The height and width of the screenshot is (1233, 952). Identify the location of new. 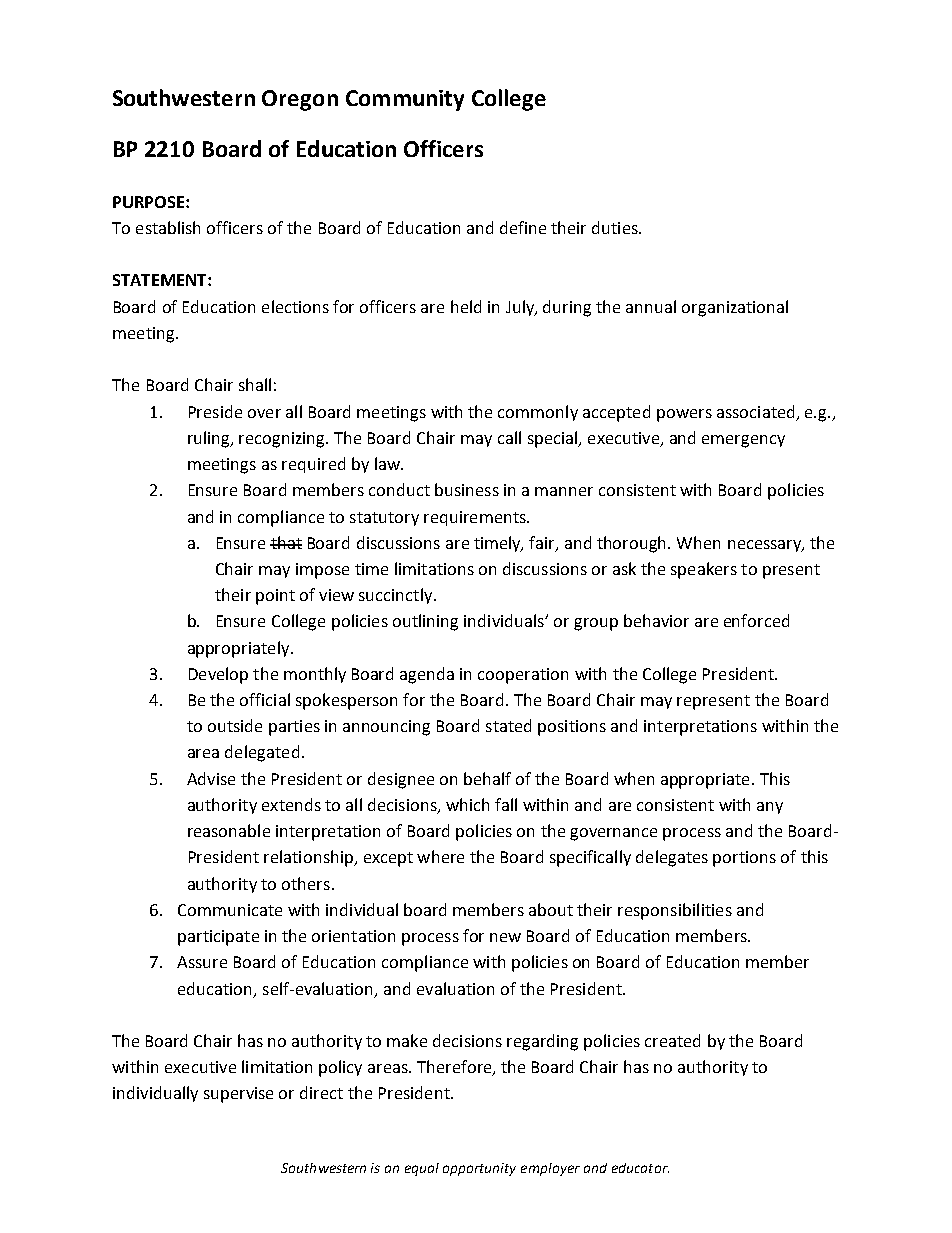
(505, 937).
